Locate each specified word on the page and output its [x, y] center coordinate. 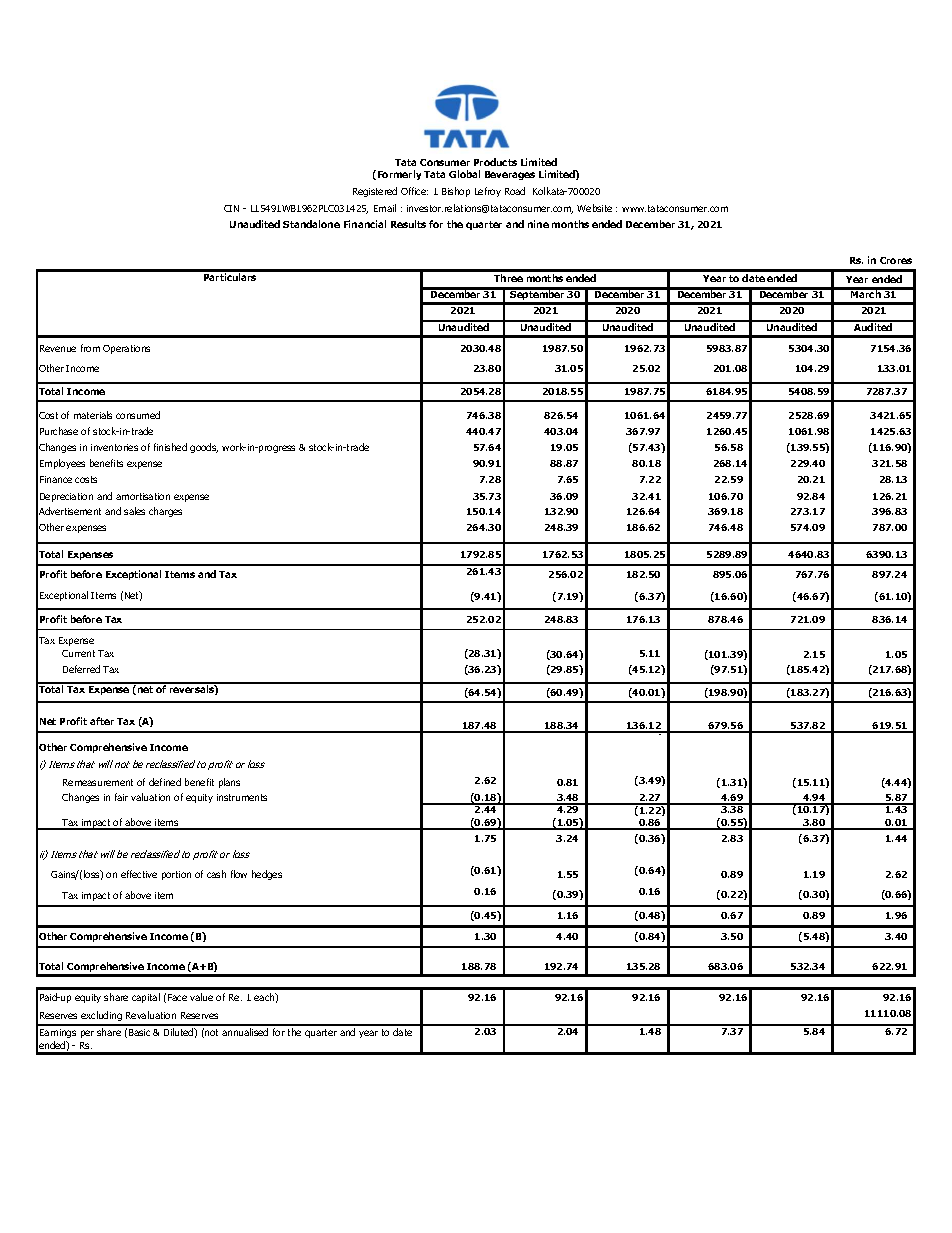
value [201, 997]
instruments [242, 797]
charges [165, 512]
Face [177, 997]
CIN [231, 208]
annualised [245, 1032]
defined [165, 782]
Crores [896, 260]
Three [508, 278]
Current [78, 653]
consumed [138, 415]
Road [515, 191]
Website [594, 208]
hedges [267, 875]
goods [204, 448]
